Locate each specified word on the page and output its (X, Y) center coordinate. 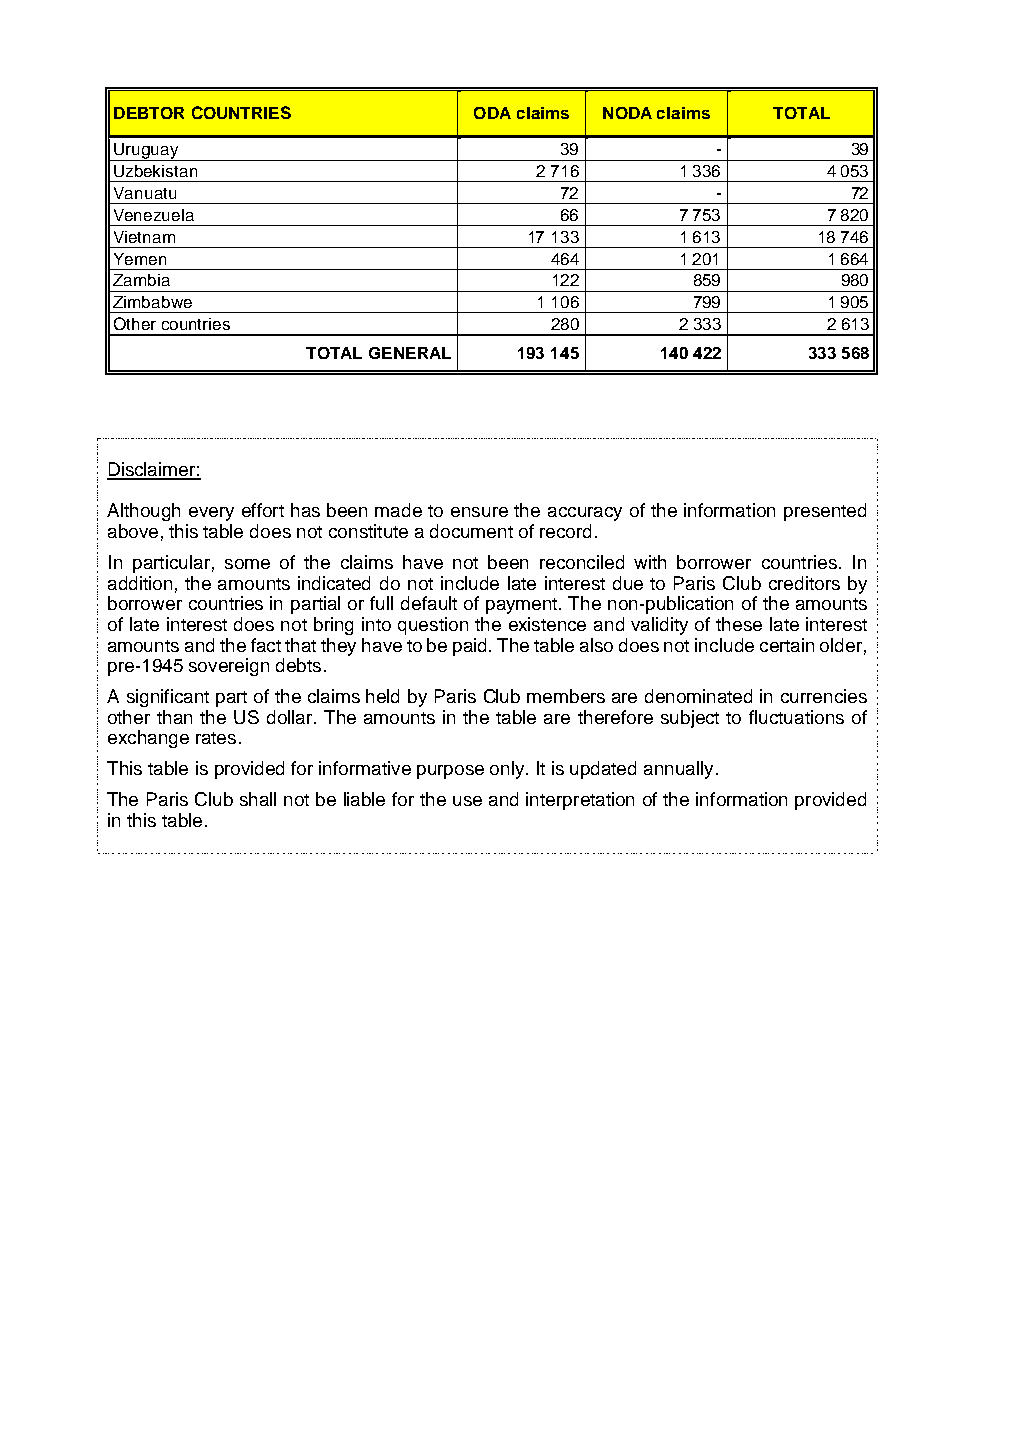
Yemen (140, 259)
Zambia (141, 280)
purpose (450, 772)
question (433, 626)
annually (678, 770)
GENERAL (410, 353)
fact (266, 645)
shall (258, 799)
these (739, 624)
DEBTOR (149, 113)
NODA (627, 113)
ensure (479, 512)
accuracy (585, 514)
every (211, 514)
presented (825, 512)
